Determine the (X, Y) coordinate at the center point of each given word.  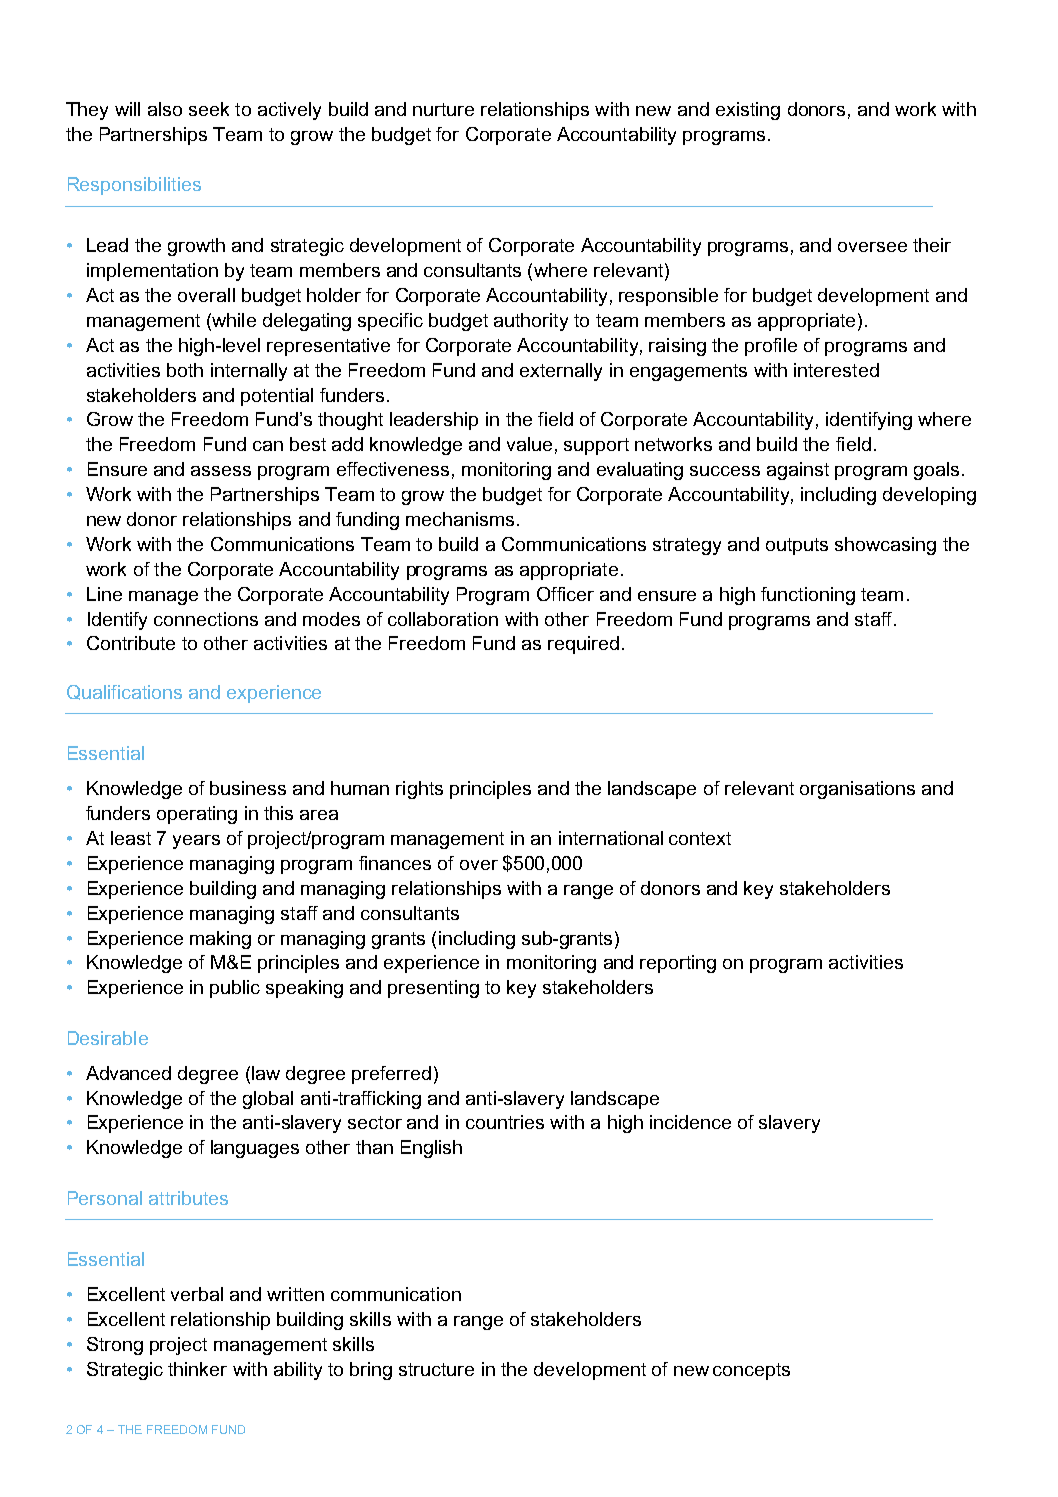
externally (561, 372)
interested (836, 370)
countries (505, 1122)
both (185, 370)
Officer (565, 594)
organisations (857, 790)
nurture (443, 109)
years (196, 842)
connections (206, 619)
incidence (690, 1122)
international (611, 838)
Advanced (128, 1073)
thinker (197, 1369)
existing (748, 111)
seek (209, 109)
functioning (808, 596)
